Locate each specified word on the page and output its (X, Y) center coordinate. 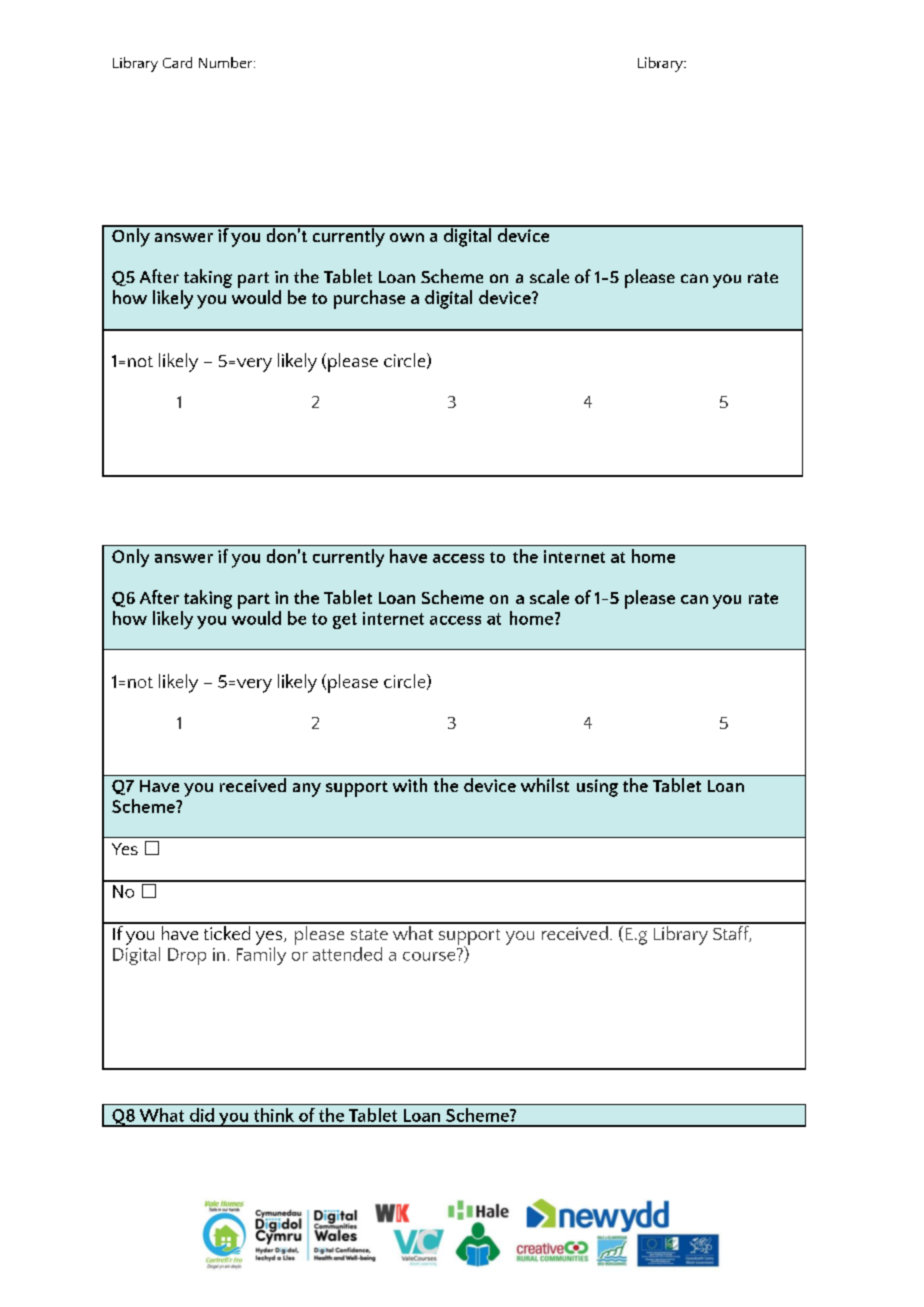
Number (227, 62)
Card (177, 62)
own (407, 237)
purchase (369, 299)
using (597, 788)
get (345, 621)
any (307, 790)
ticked (226, 931)
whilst (545, 785)
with (410, 785)
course (430, 955)
